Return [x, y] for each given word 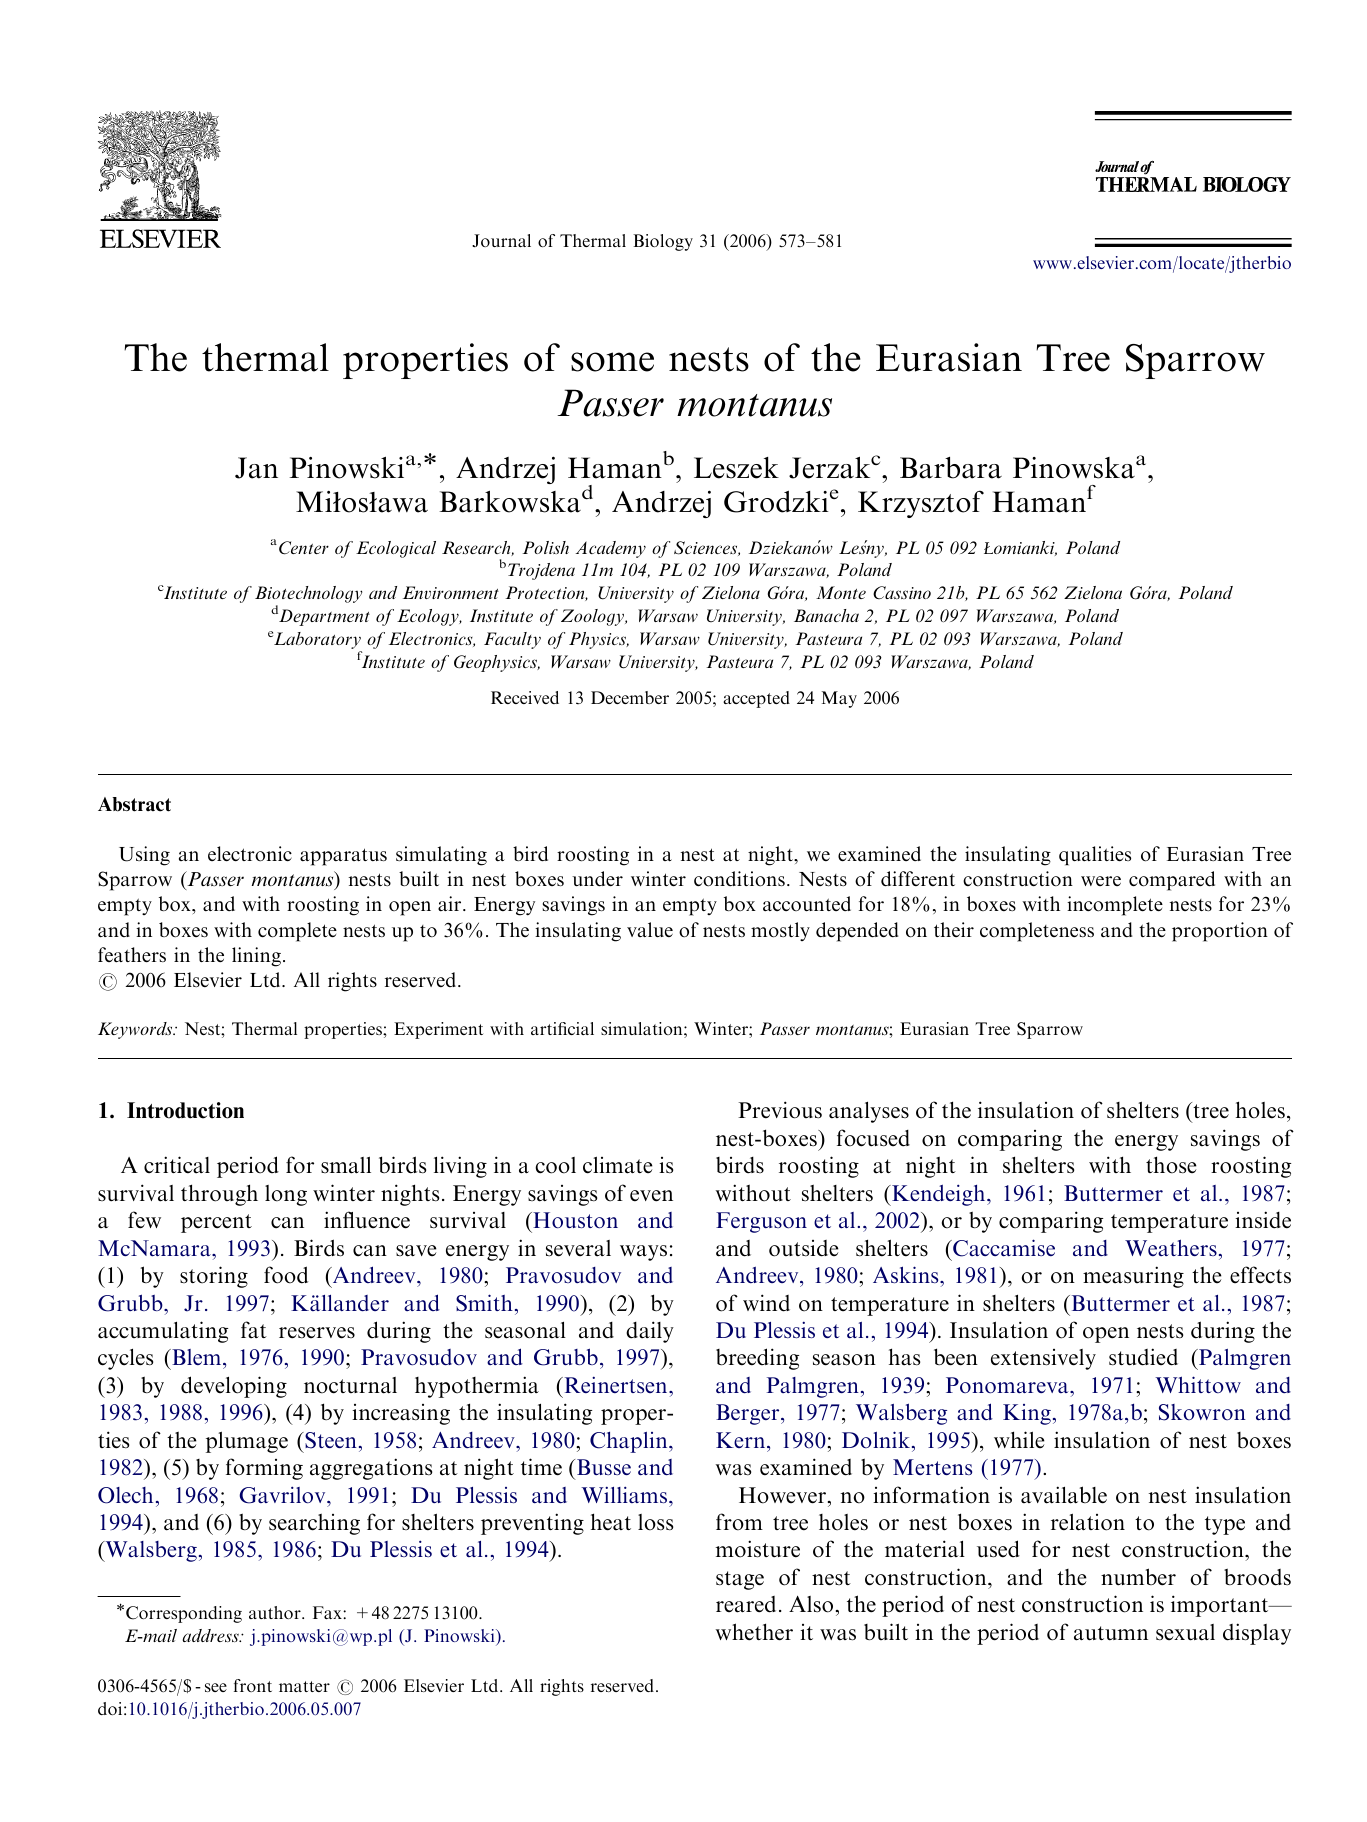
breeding [757, 1359]
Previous [780, 1110]
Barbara [951, 468]
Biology [663, 242]
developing [234, 1387]
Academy [611, 549]
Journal [501, 241]
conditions [739, 879]
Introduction [185, 1110]
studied [1143, 1357]
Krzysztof [921, 504]
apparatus [343, 857]
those [1171, 1165]
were [1101, 881]
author [276, 1612]
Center [304, 548]
